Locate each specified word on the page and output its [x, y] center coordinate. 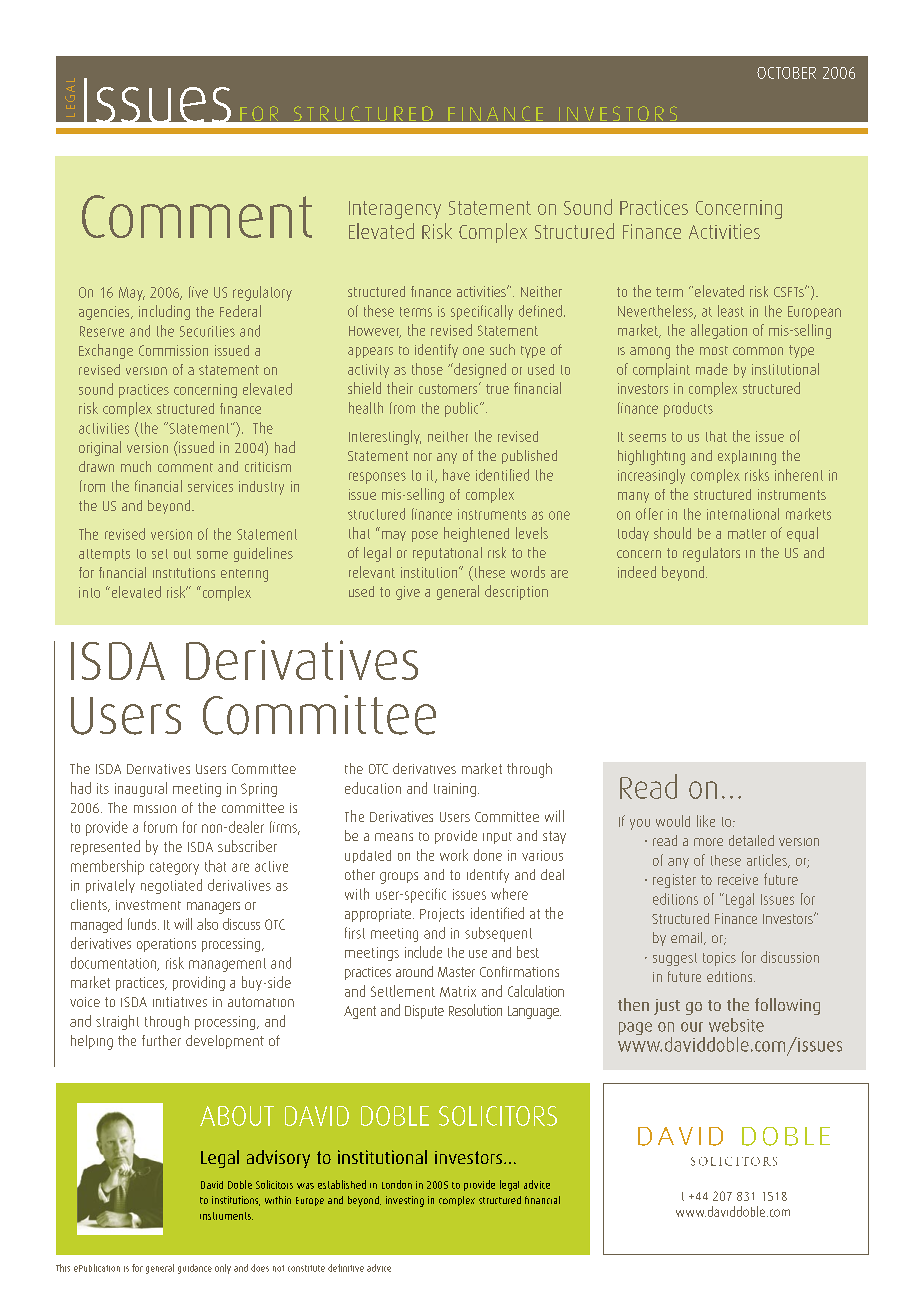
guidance [195, 1269]
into [89, 592]
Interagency [395, 210]
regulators [711, 554]
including [164, 312]
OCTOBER [786, 73]
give [408, 593]
